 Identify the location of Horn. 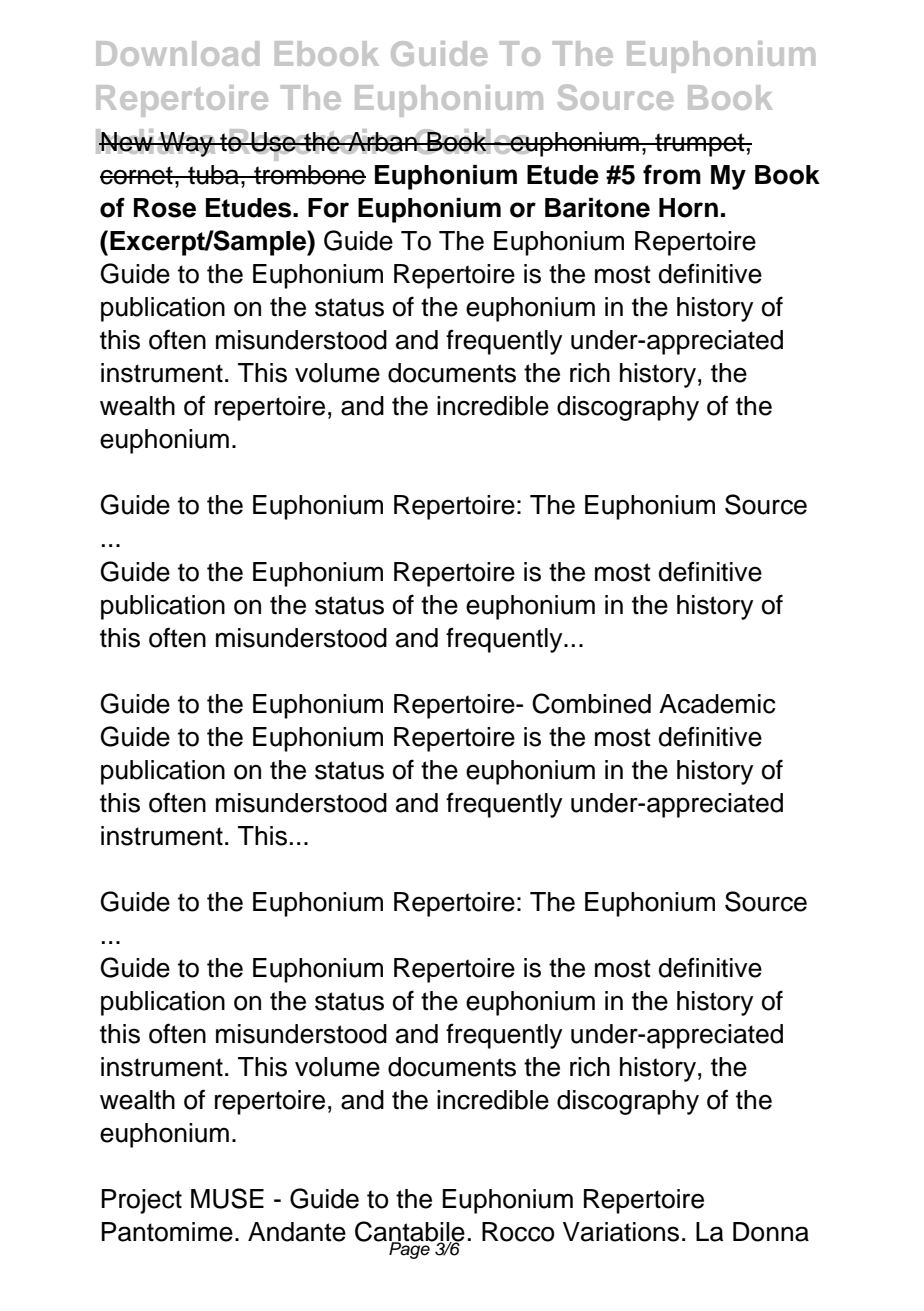
(688, 208).
